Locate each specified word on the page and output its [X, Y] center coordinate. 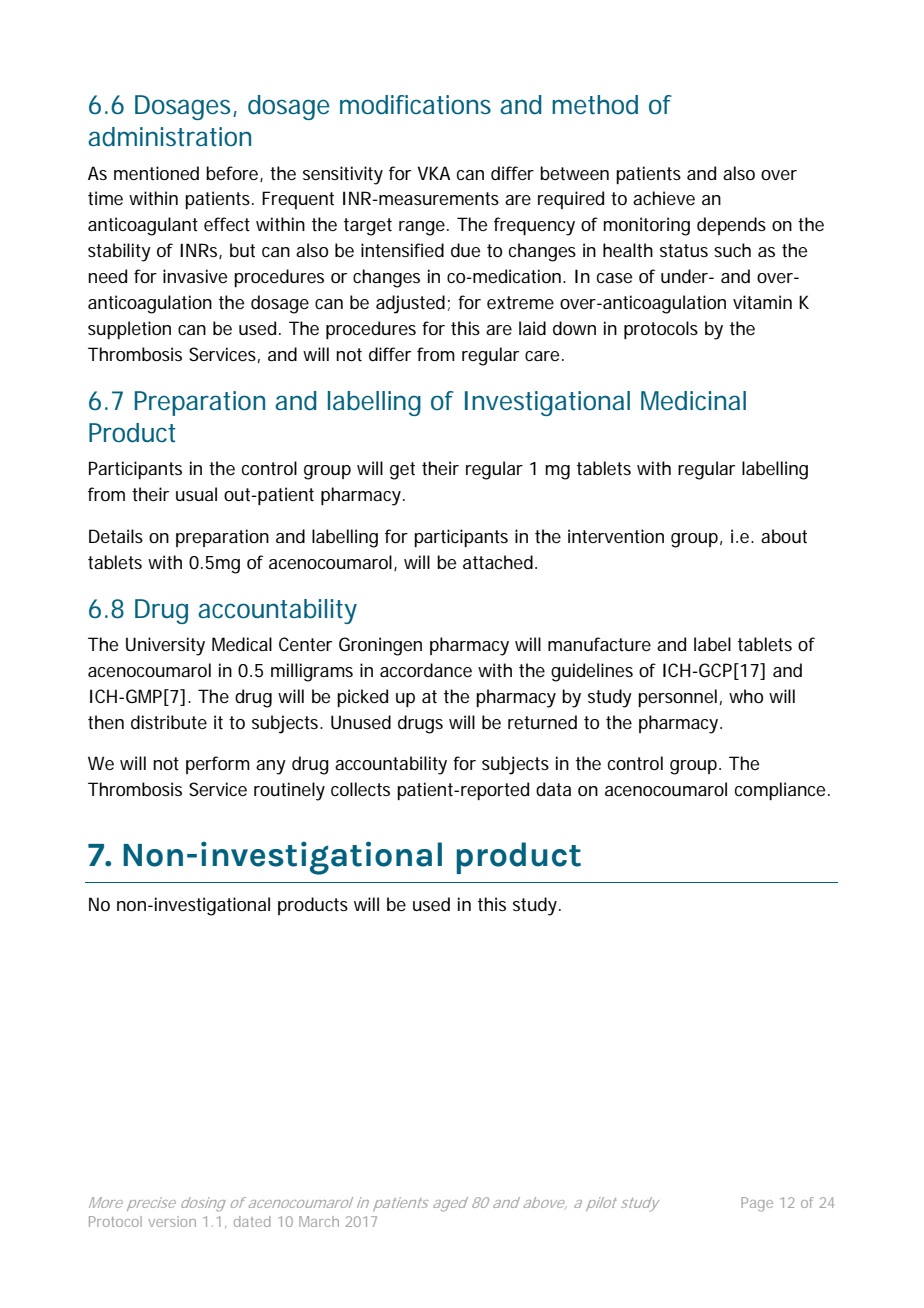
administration [169, 137]
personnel [677, 698]
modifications [415, 105]
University [165, 646]
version [172, 1221]
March [319, 1221]
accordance [426, 670]
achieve [664, 198]
